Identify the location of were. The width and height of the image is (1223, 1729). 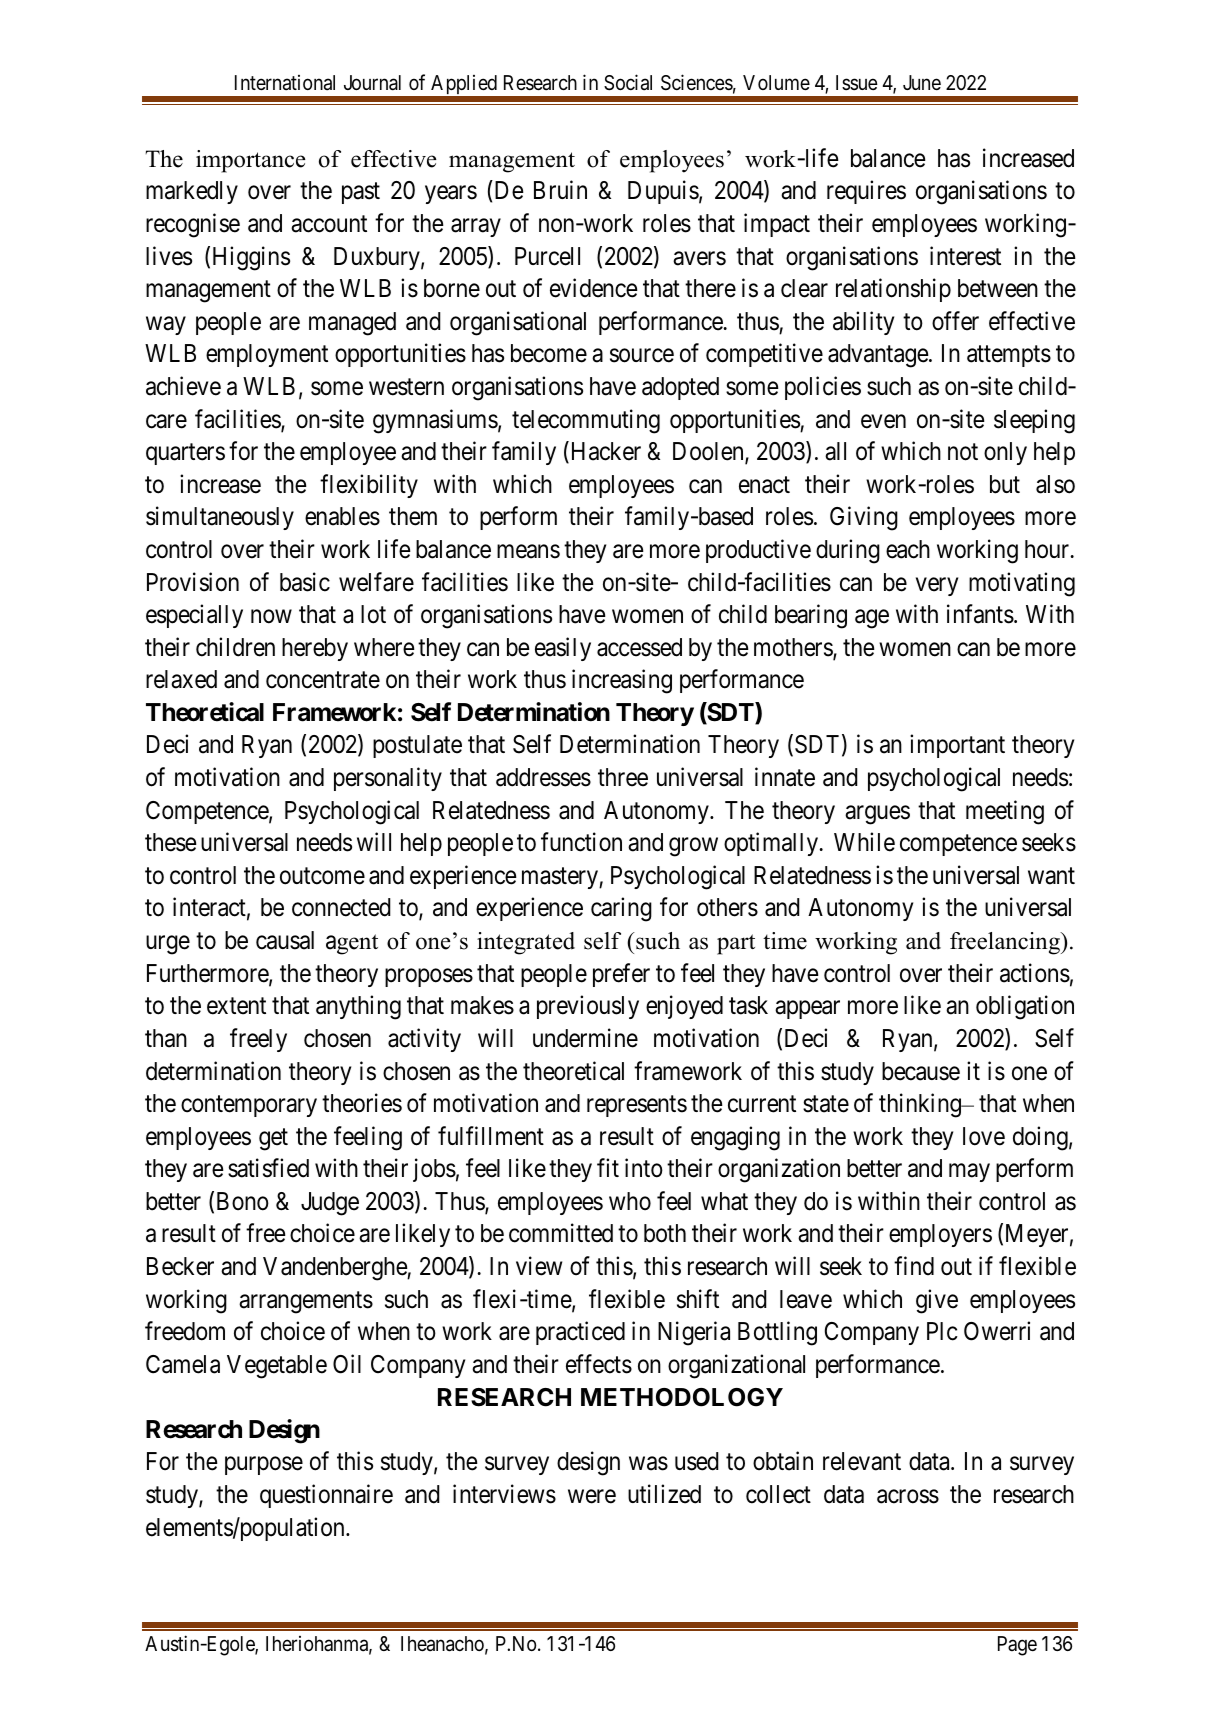
(592, 1497).
